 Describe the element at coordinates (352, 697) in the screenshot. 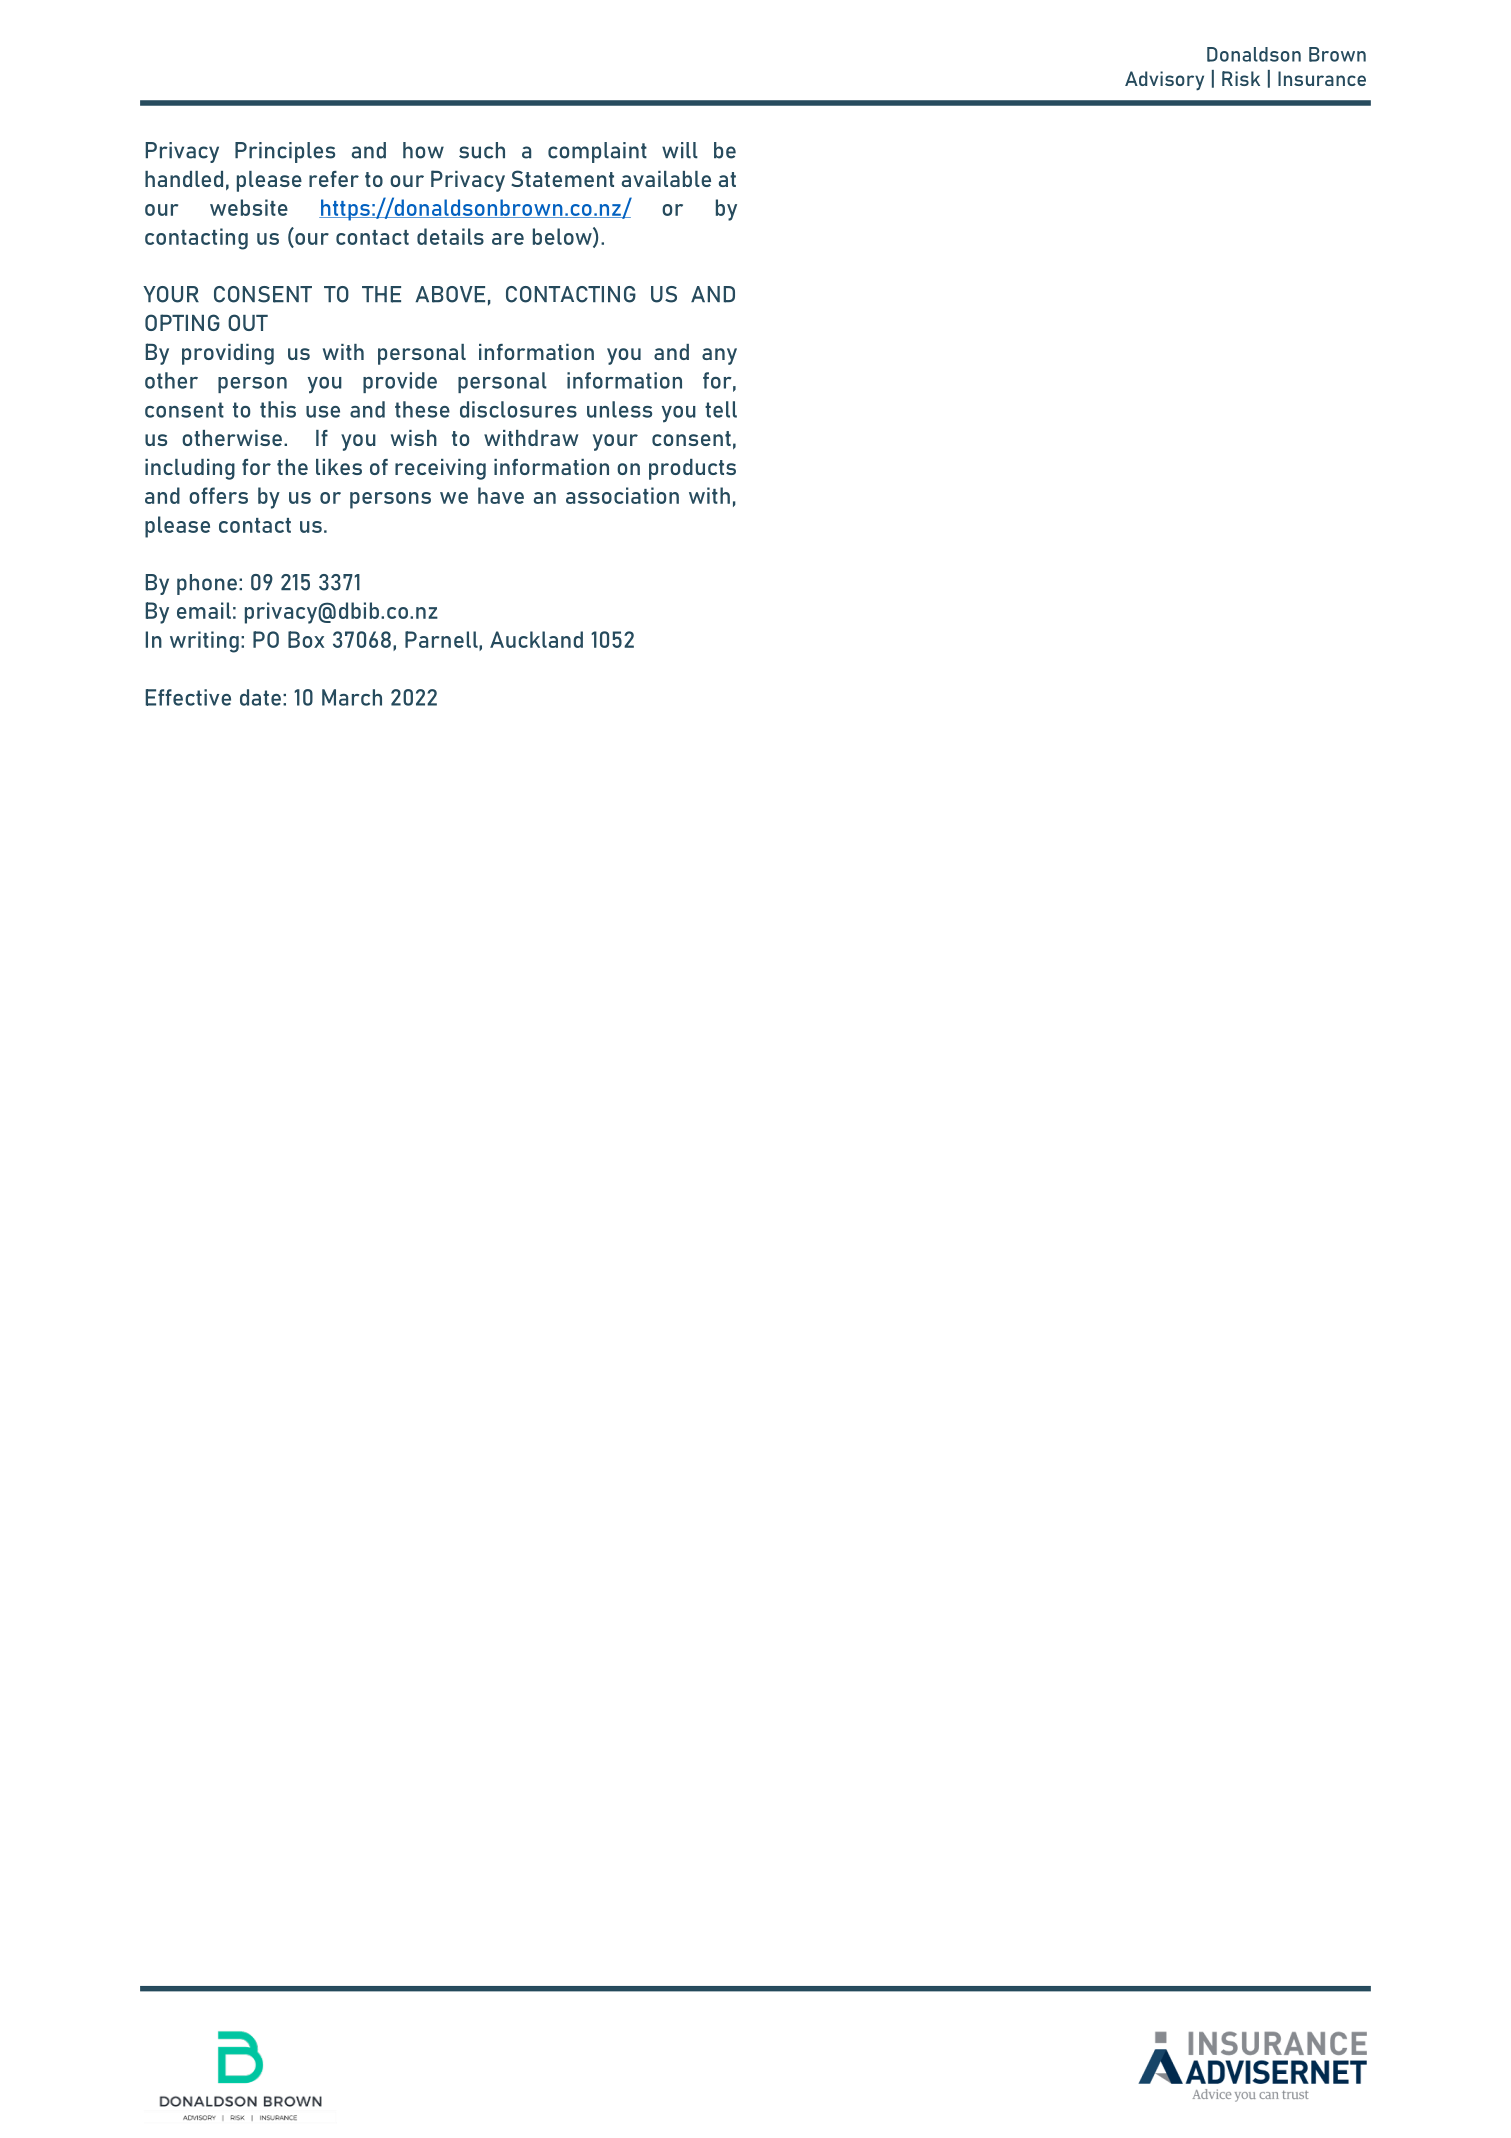

I see `March` at that location.
